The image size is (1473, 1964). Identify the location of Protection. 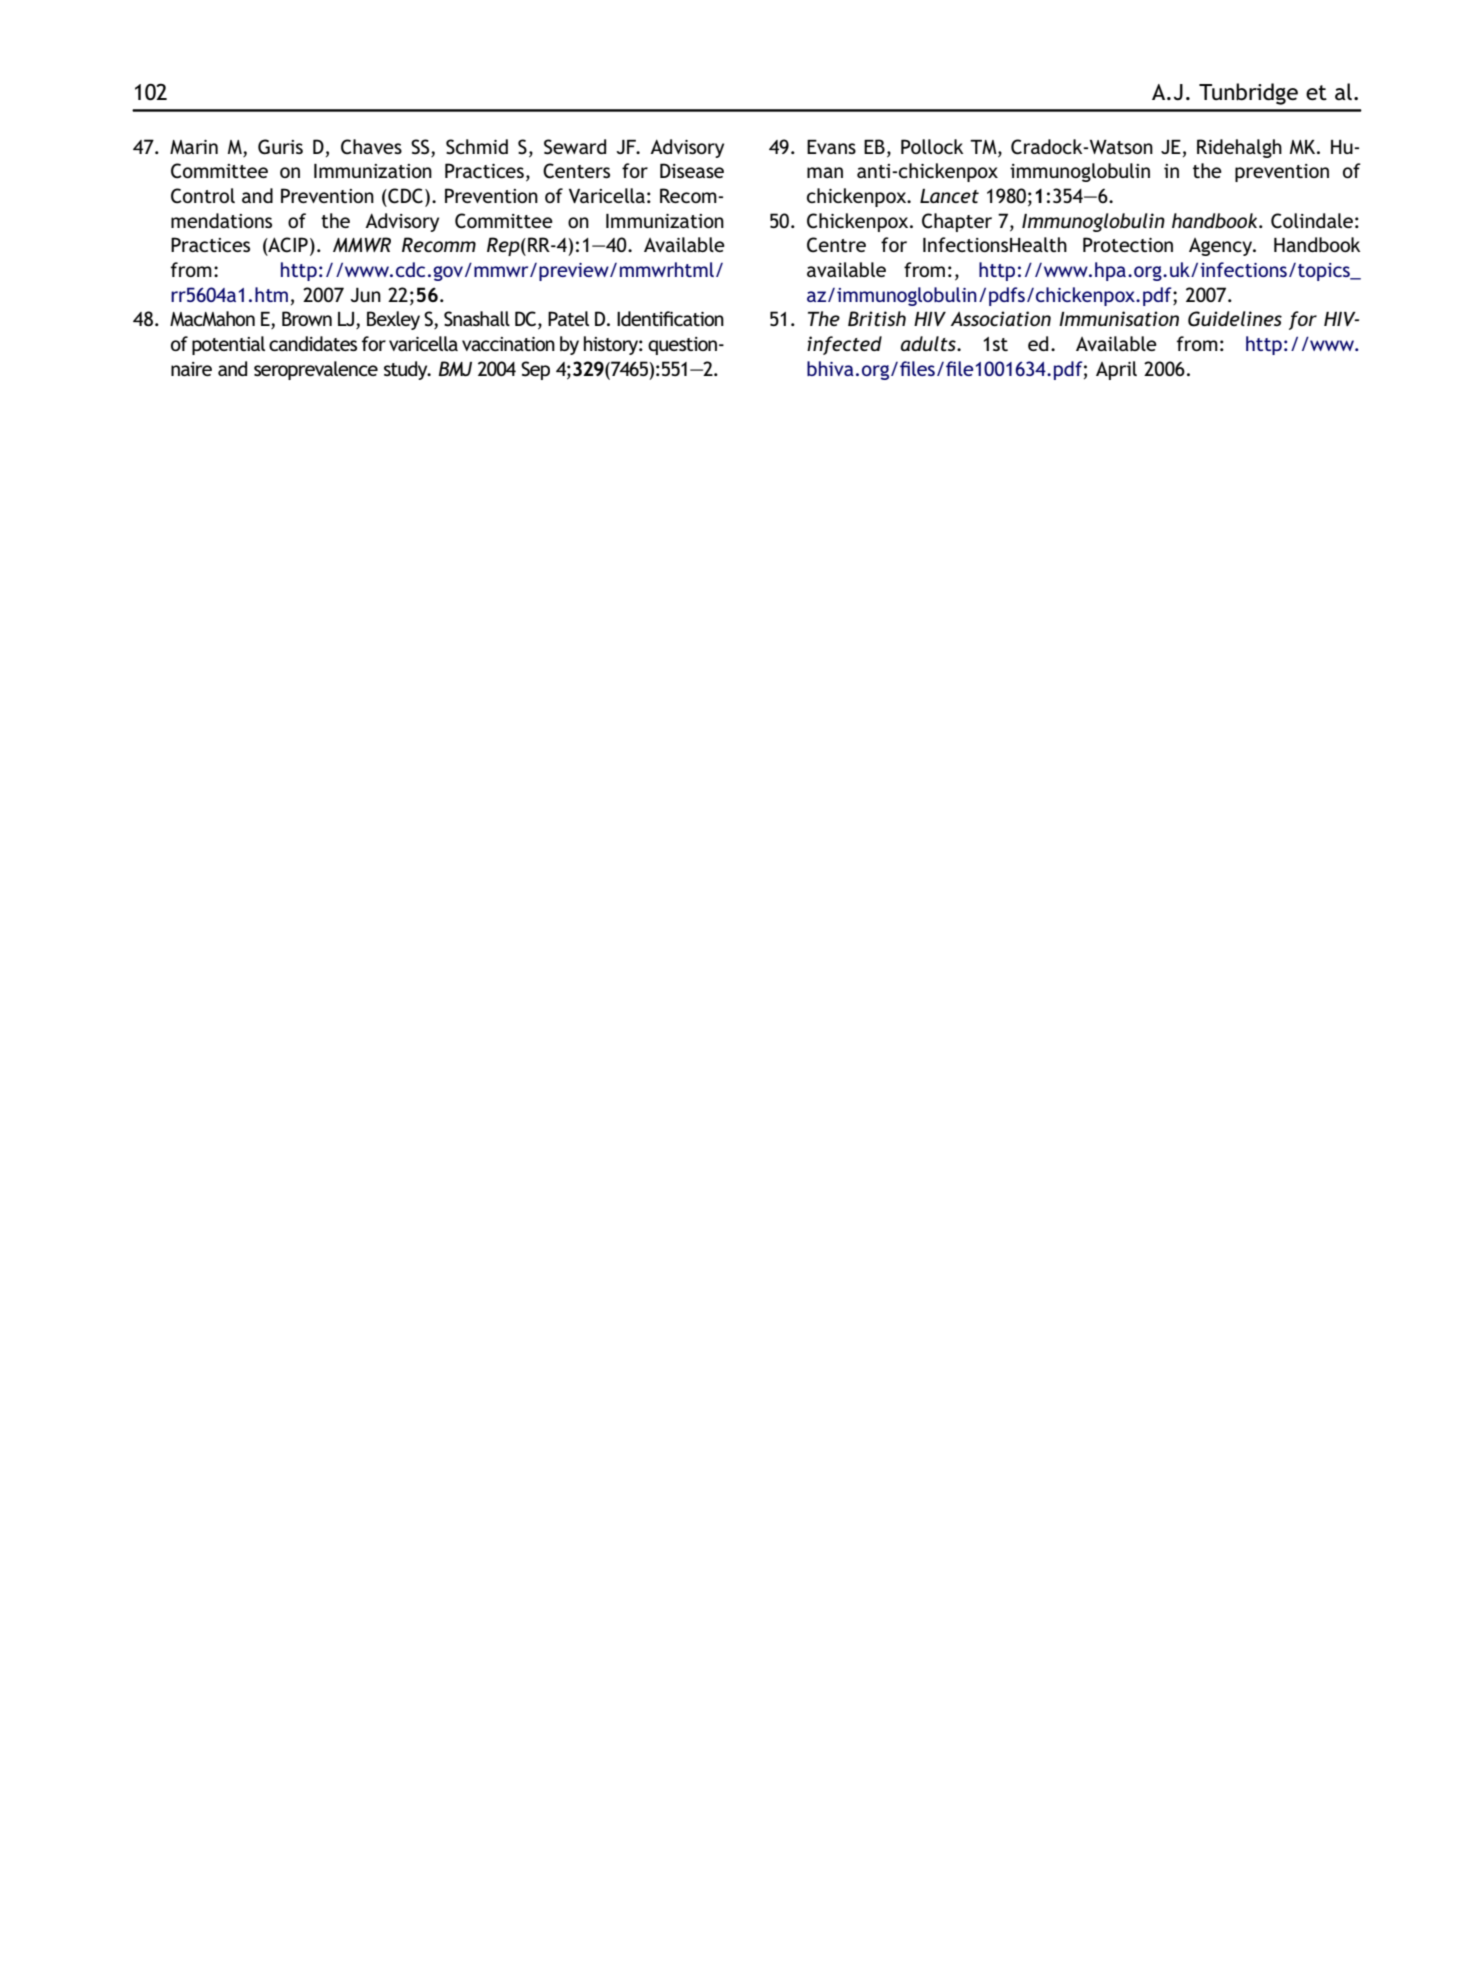
(1128, 244).
